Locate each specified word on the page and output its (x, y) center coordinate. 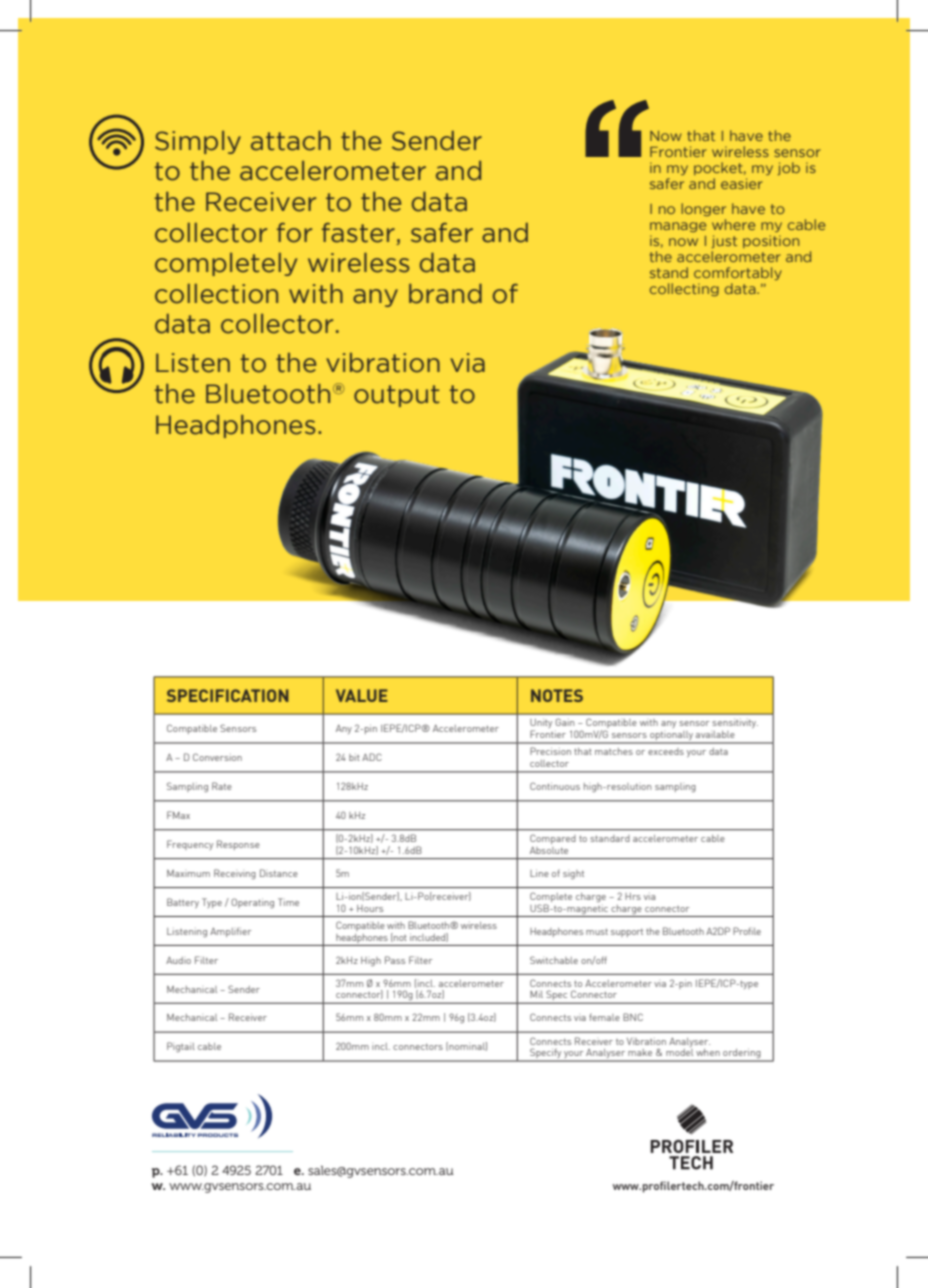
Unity (541, 725)
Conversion (217, 757)
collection (216, 294)
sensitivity (735, 723)
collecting (684, 289)
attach (291, 141)
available (715, 734)
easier (742, 183)
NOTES (557, 695)
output (397, 396)
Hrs (633, 896)
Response (238, 845)
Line (539, 873)
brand (445, 294)
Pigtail (181, 1047)
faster (358, 233)
